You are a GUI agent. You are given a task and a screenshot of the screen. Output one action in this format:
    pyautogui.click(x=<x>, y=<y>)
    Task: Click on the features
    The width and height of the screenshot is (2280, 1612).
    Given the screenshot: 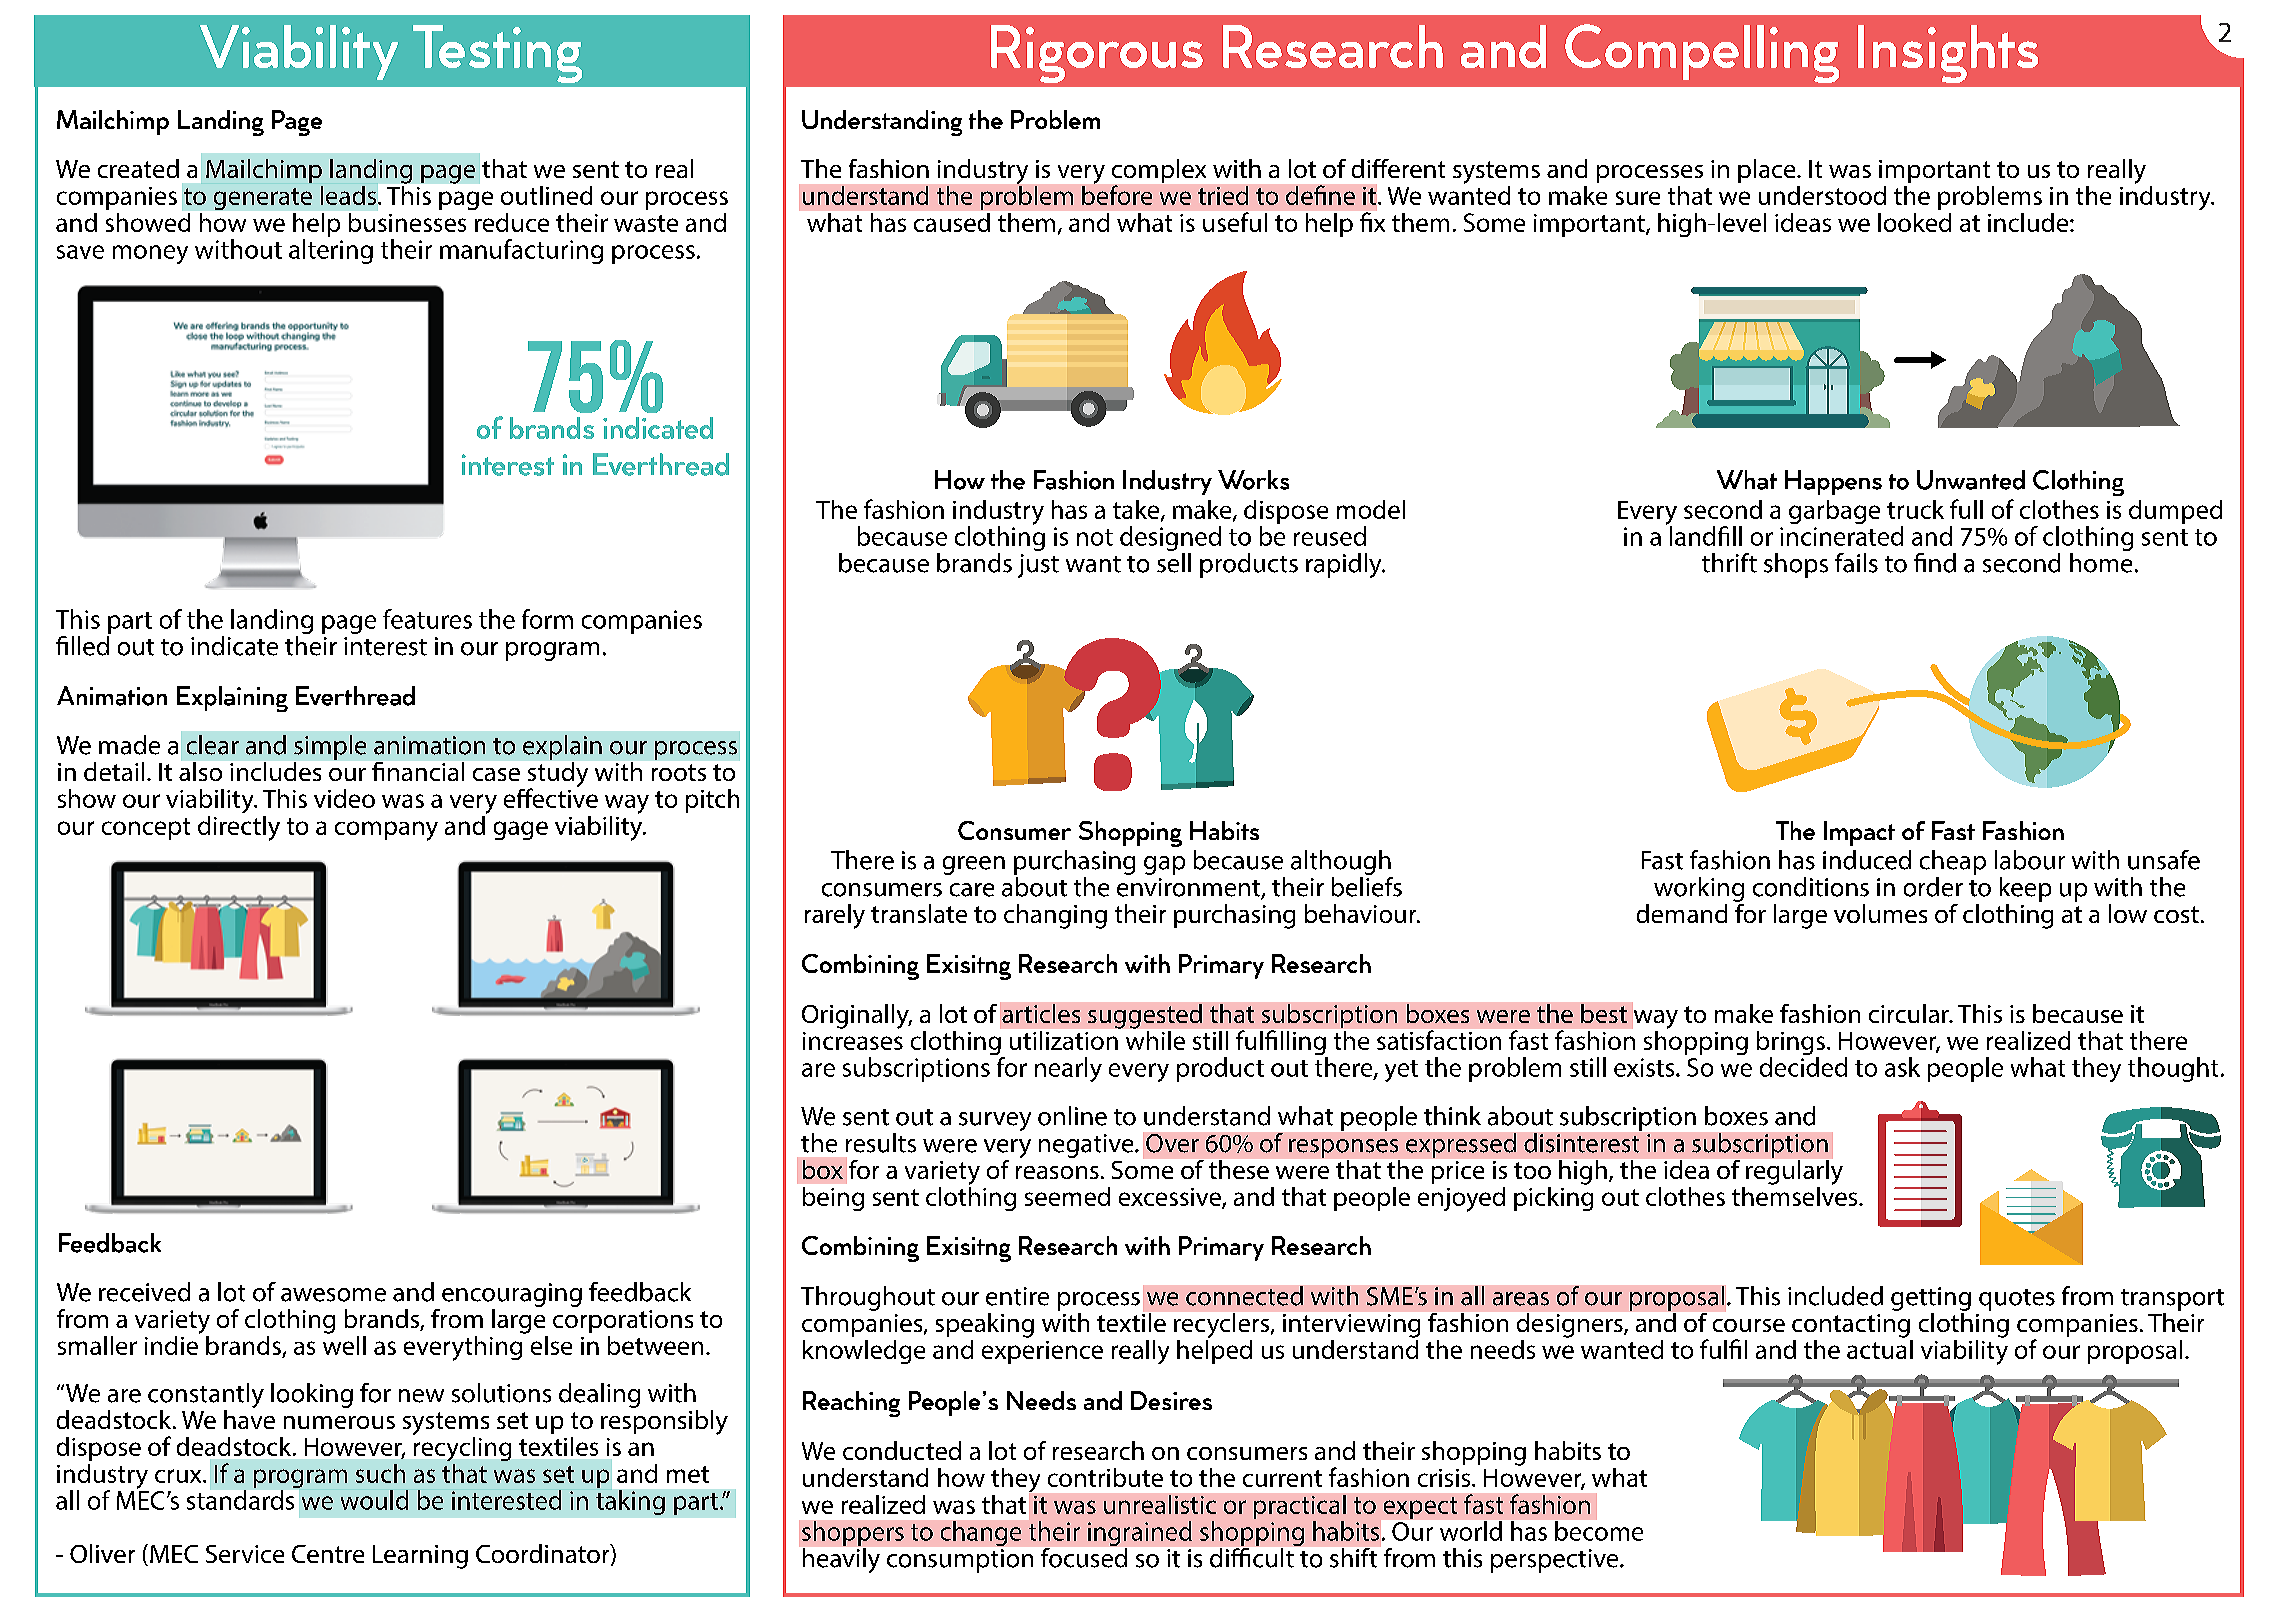 What is the action you would take?
    pyautogui.click(x=427, y=619)
